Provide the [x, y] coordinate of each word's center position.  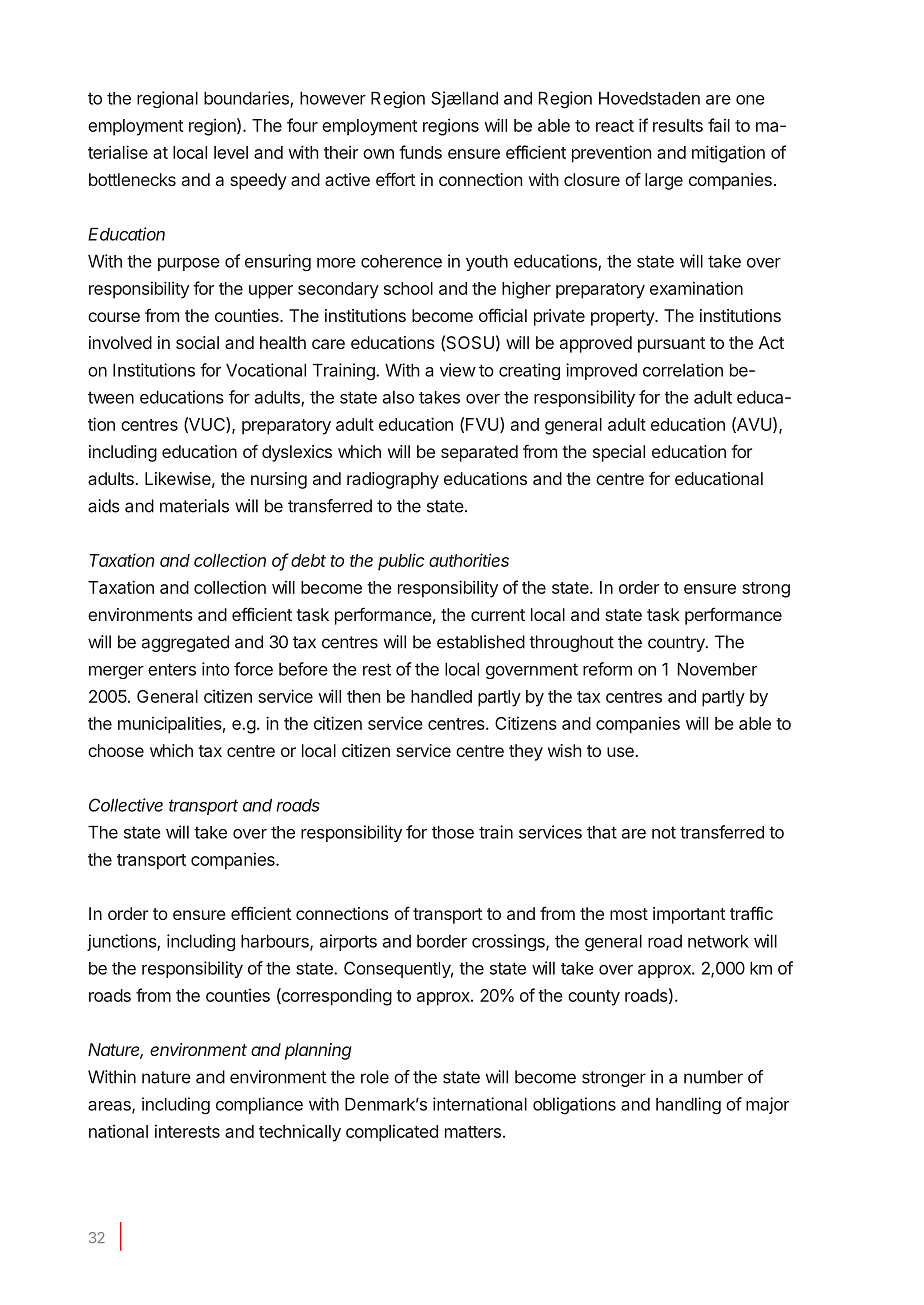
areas [110, 1107]
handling [688, 1106]
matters [473, 1132]
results [678, 125]
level [231, 152]
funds [420, 152]
